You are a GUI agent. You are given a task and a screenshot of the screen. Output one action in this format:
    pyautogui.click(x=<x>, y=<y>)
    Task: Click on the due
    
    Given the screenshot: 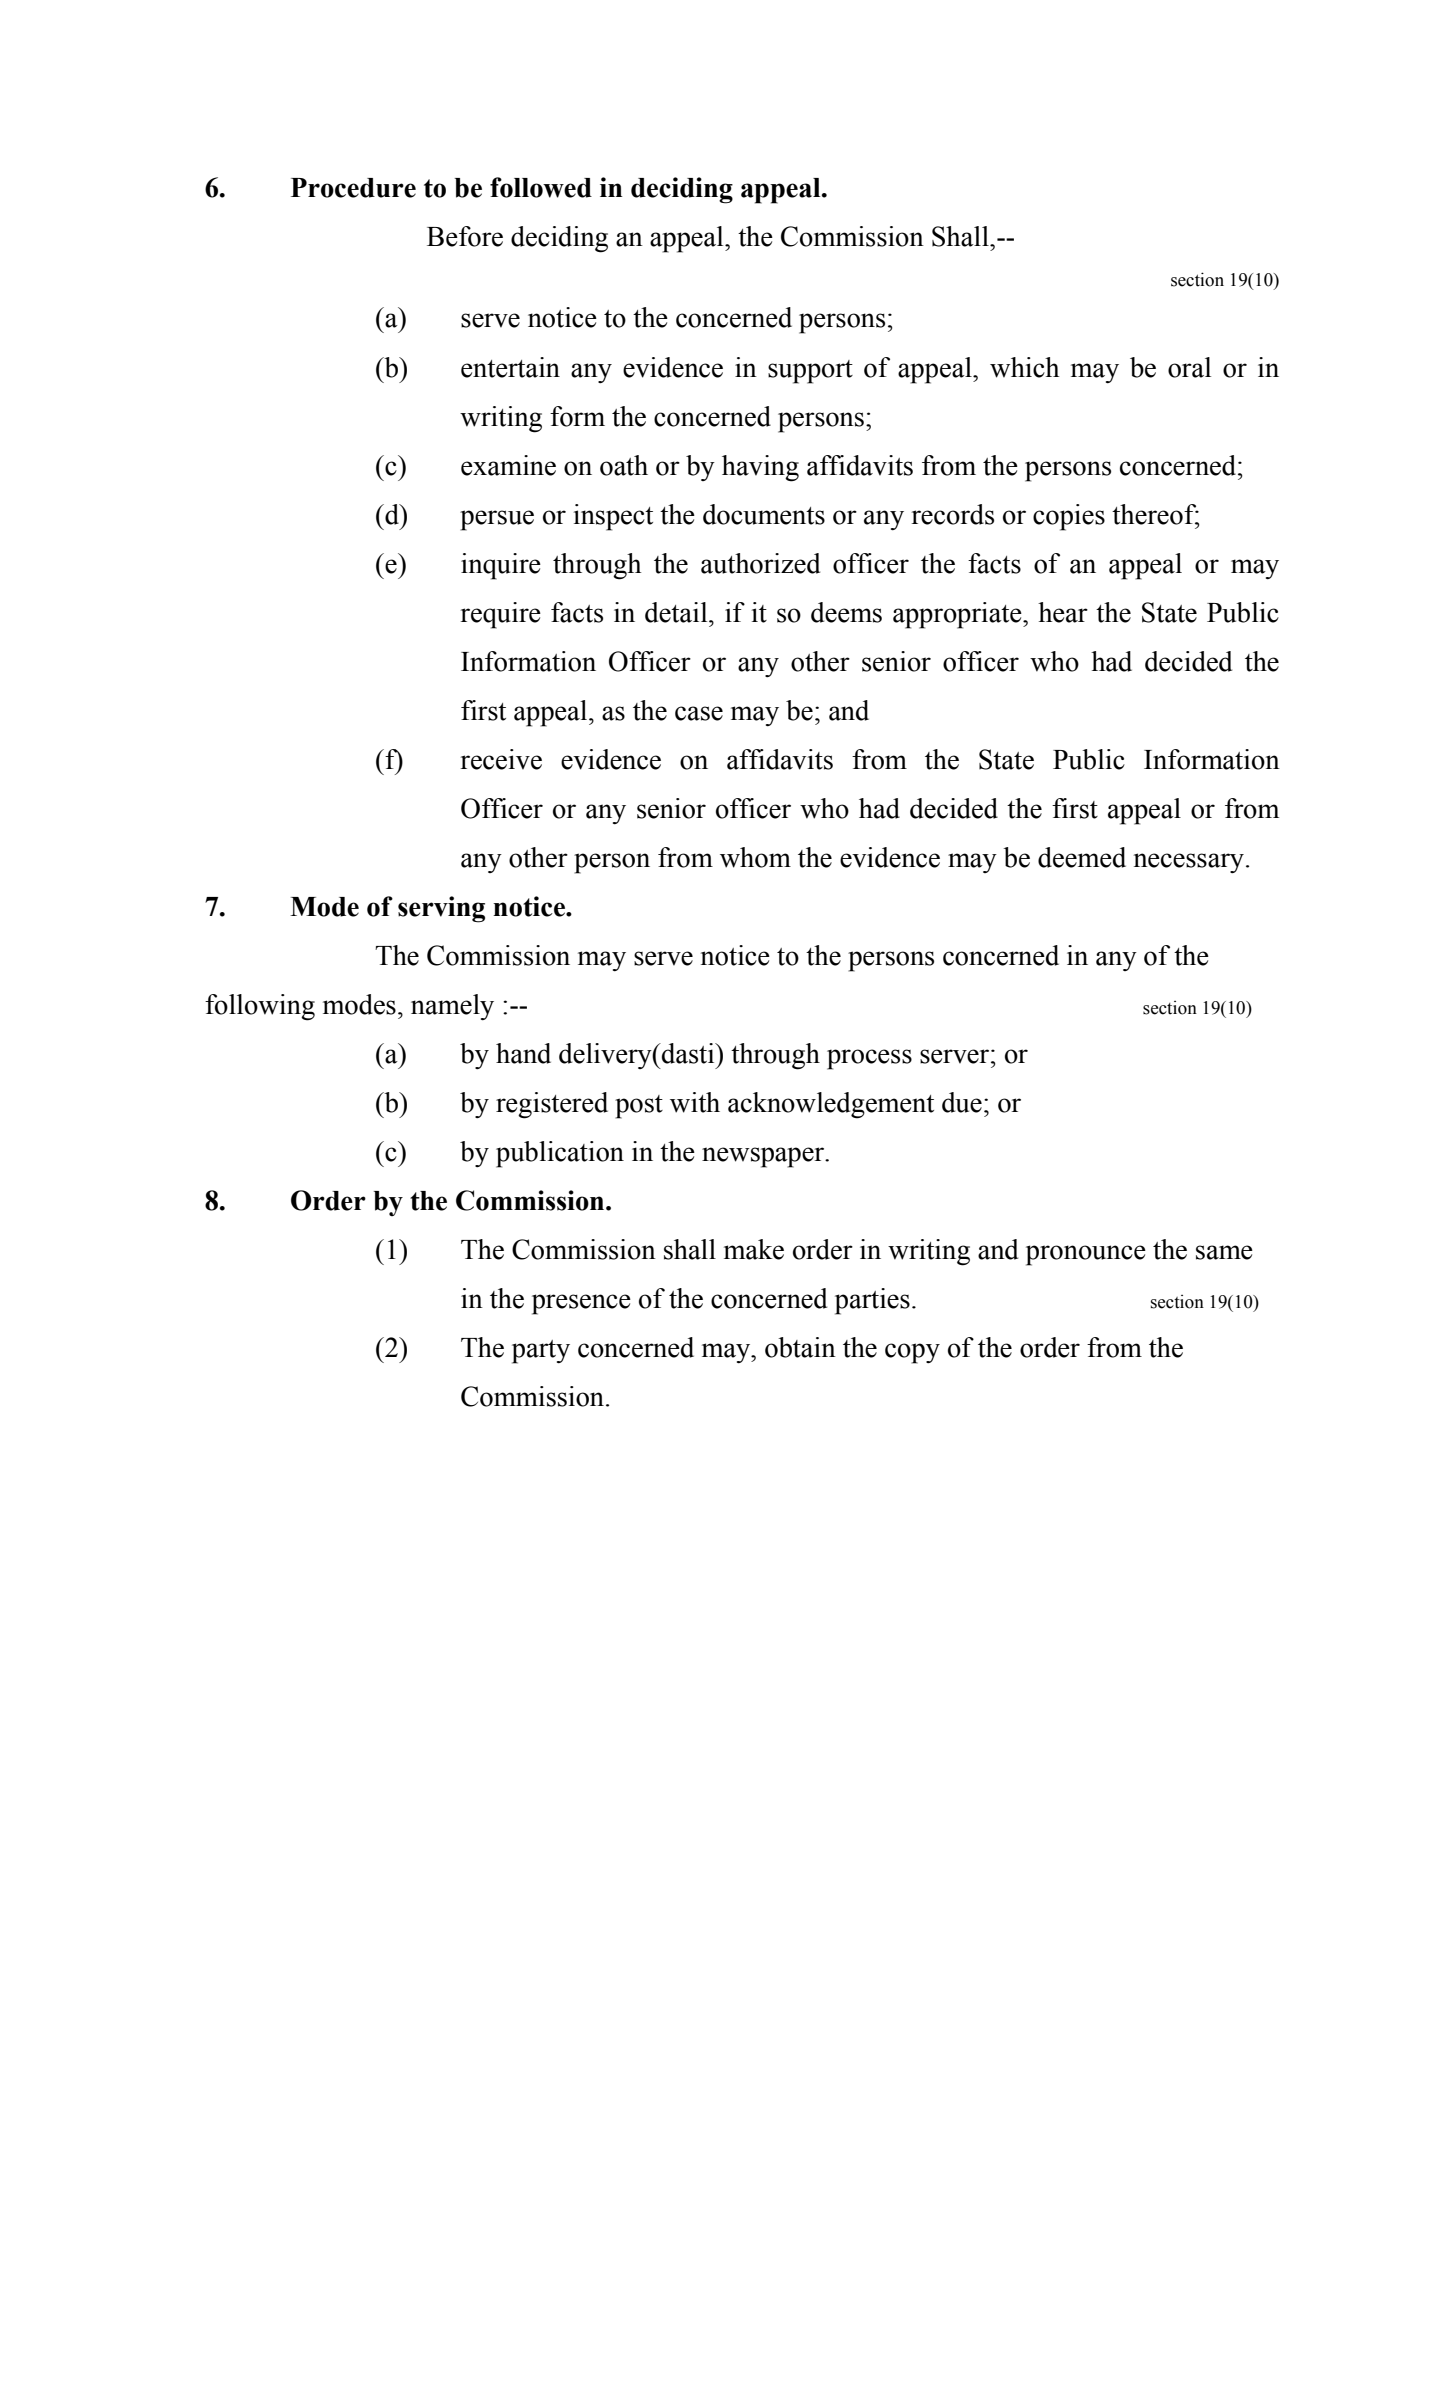 What is the action you would take?
    pyautogui.click(x=962, y=1102)
